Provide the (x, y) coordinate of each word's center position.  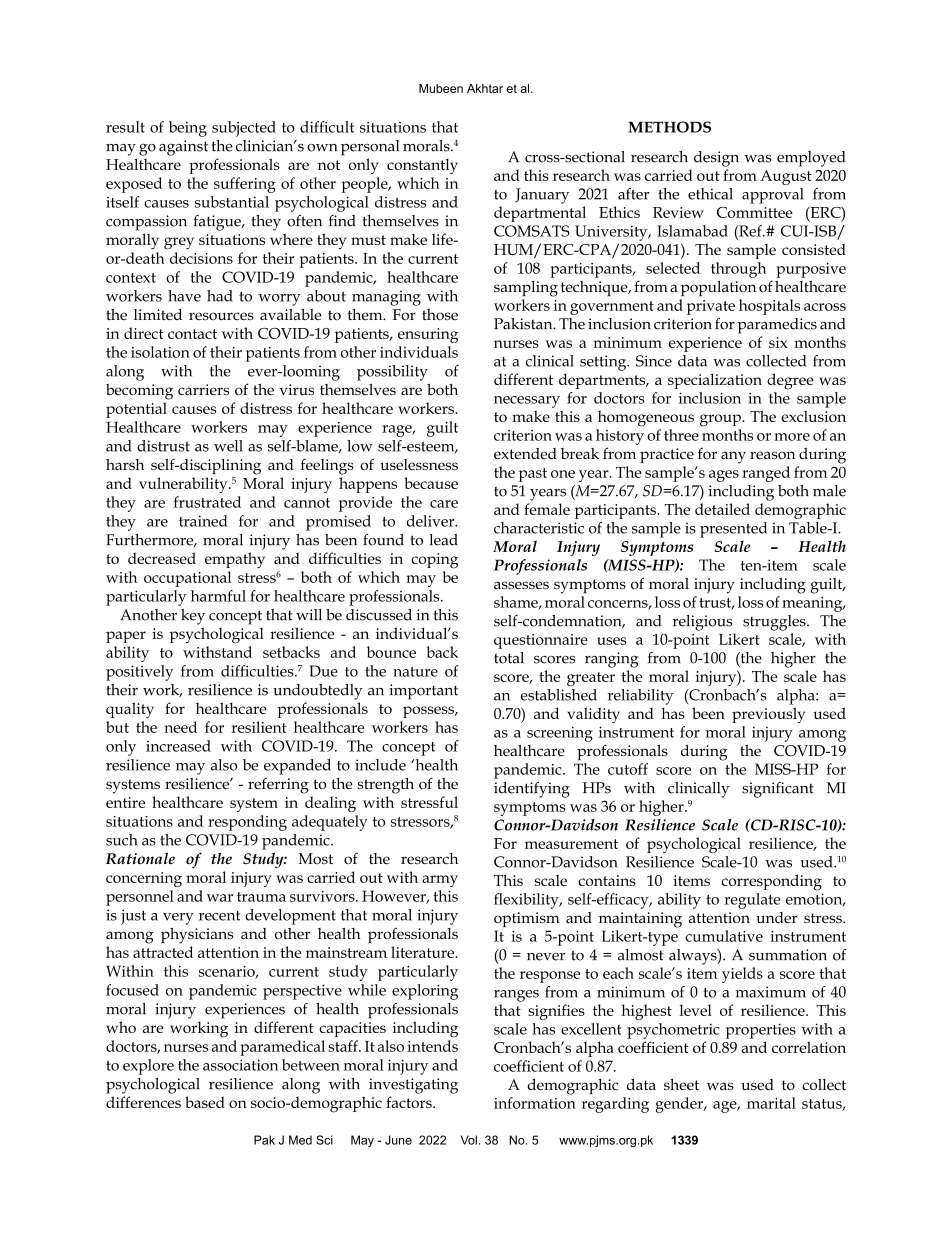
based (205, 1102)
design (716, 159)
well (228, 446)
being (188, 129)
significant (778, 790)
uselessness (419, 464)
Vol (469, 1140)
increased (178, 746)
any (733, 457)
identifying (532, 790)
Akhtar (485, 88)
